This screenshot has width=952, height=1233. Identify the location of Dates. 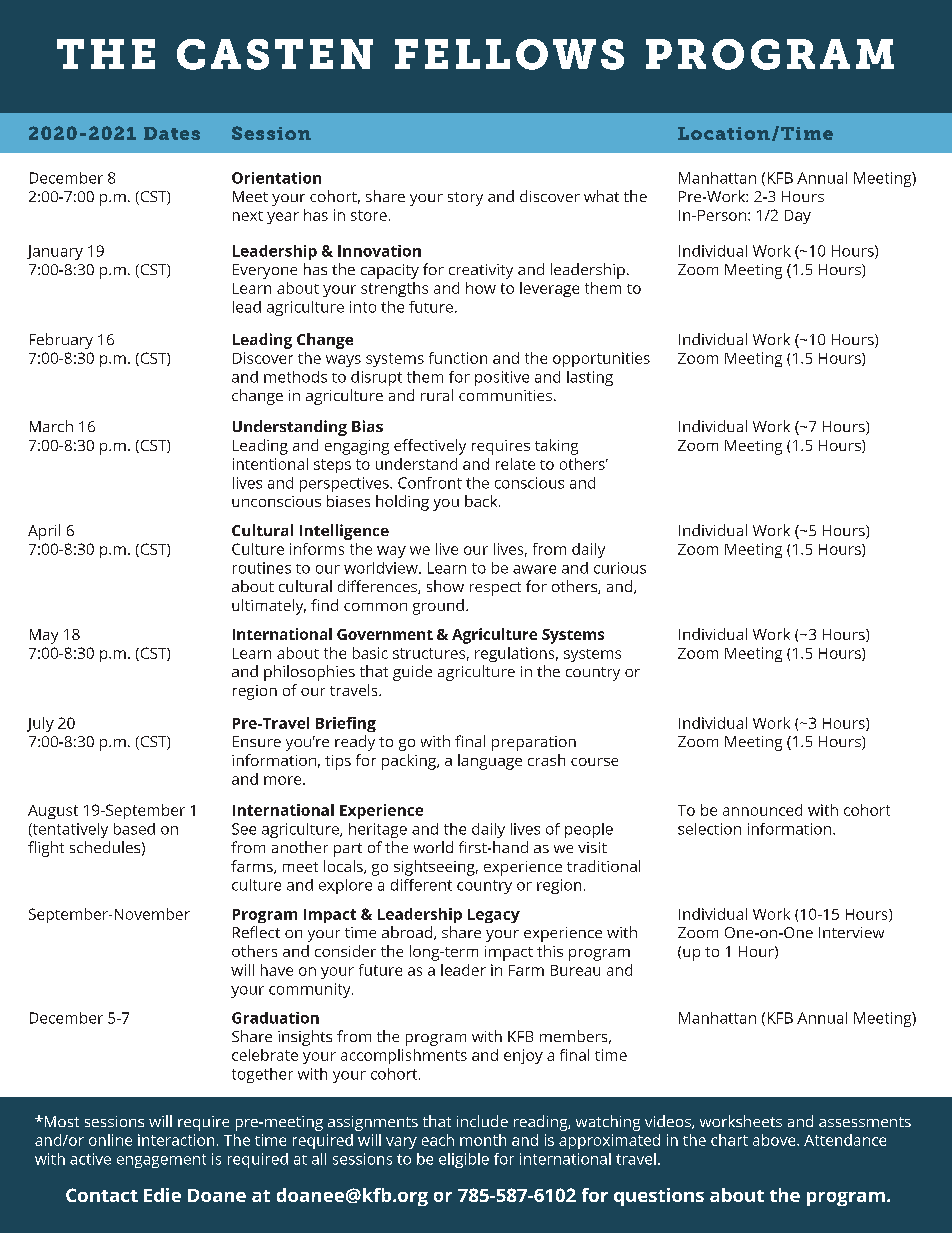
(172, 133).
